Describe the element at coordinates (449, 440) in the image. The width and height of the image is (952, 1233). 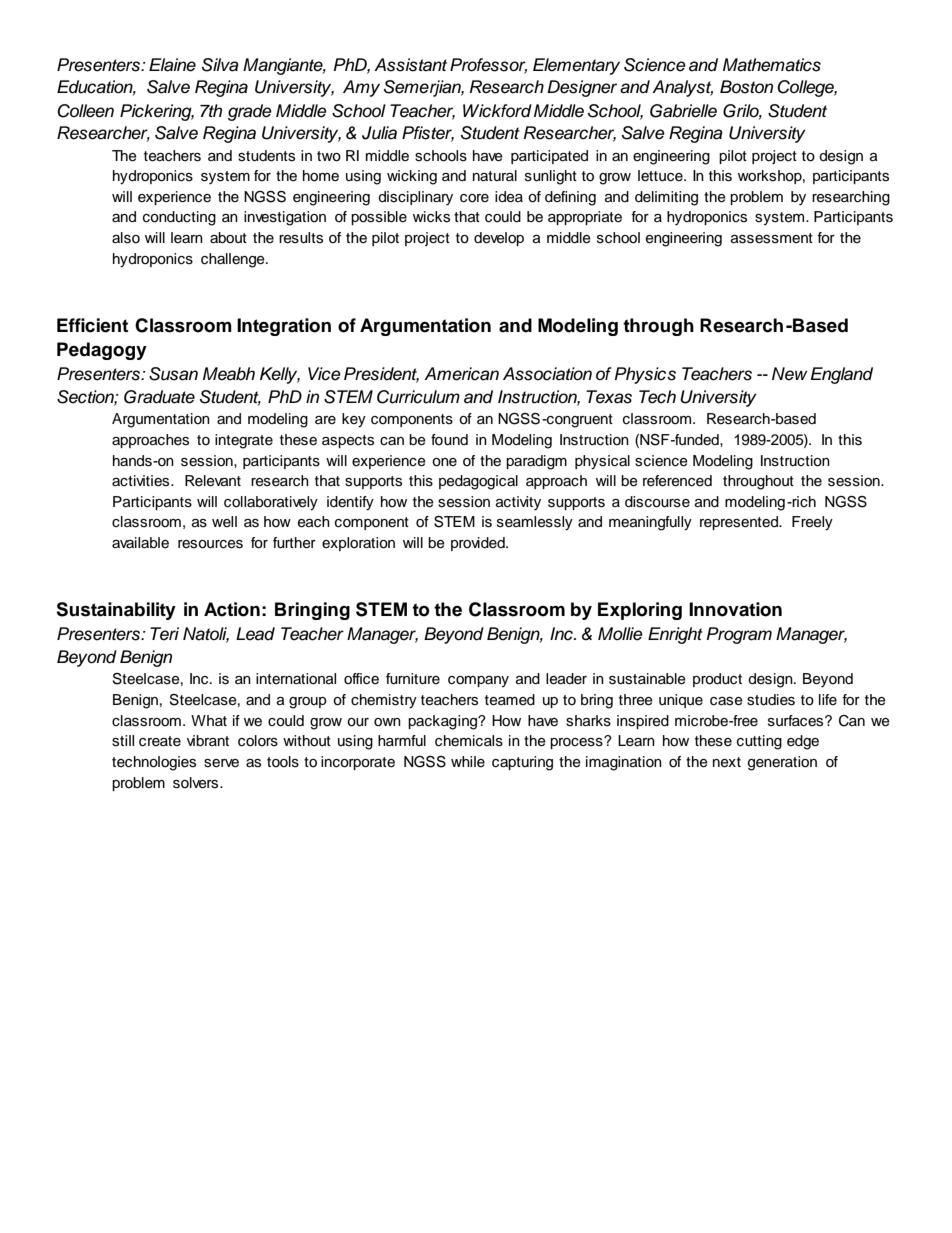
I see `found` at that location.
